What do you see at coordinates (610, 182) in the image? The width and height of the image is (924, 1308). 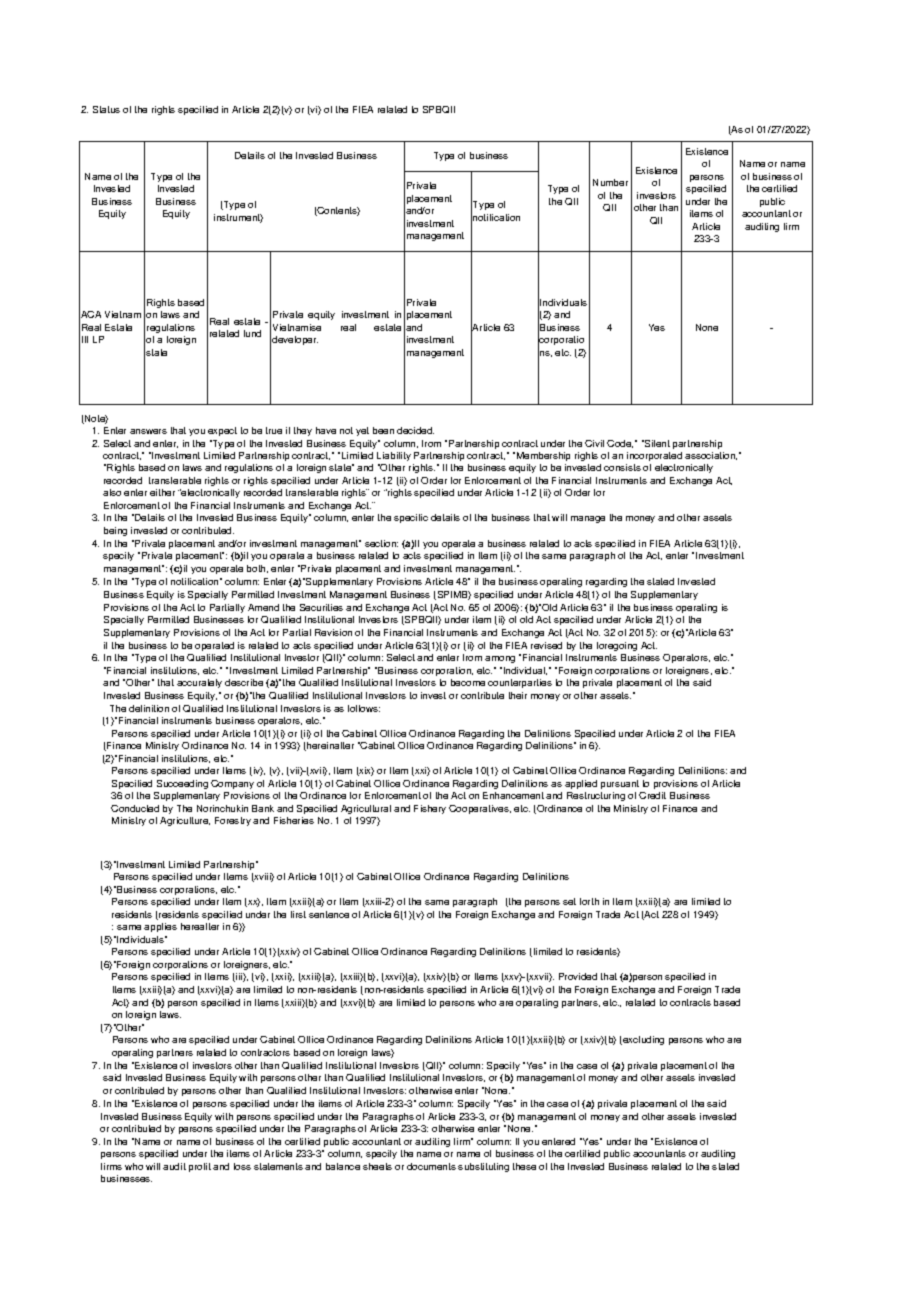 I see `Number` at bounding box center [610, 182].
